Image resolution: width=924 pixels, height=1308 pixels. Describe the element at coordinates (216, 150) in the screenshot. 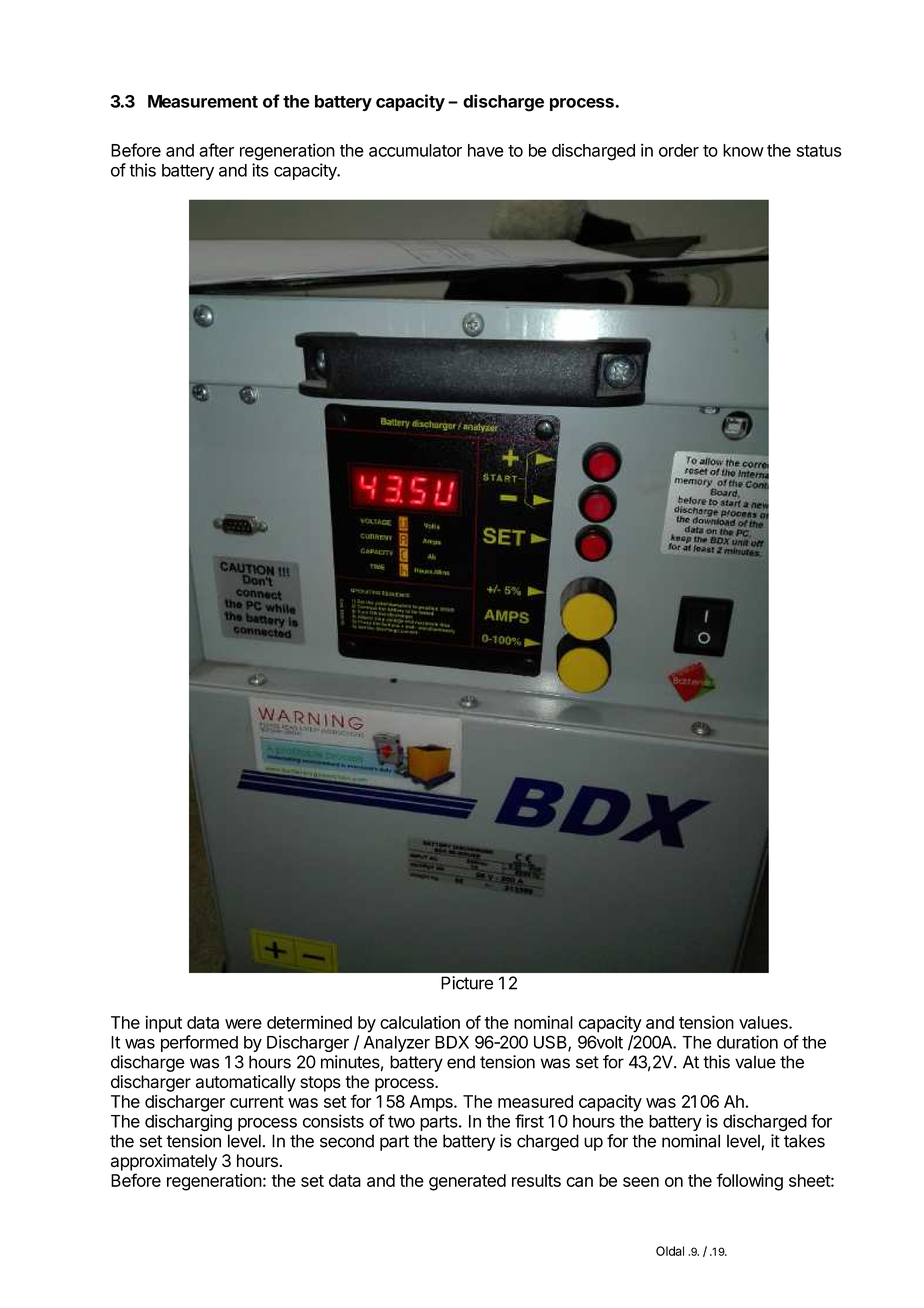

I see `after` at that location.
